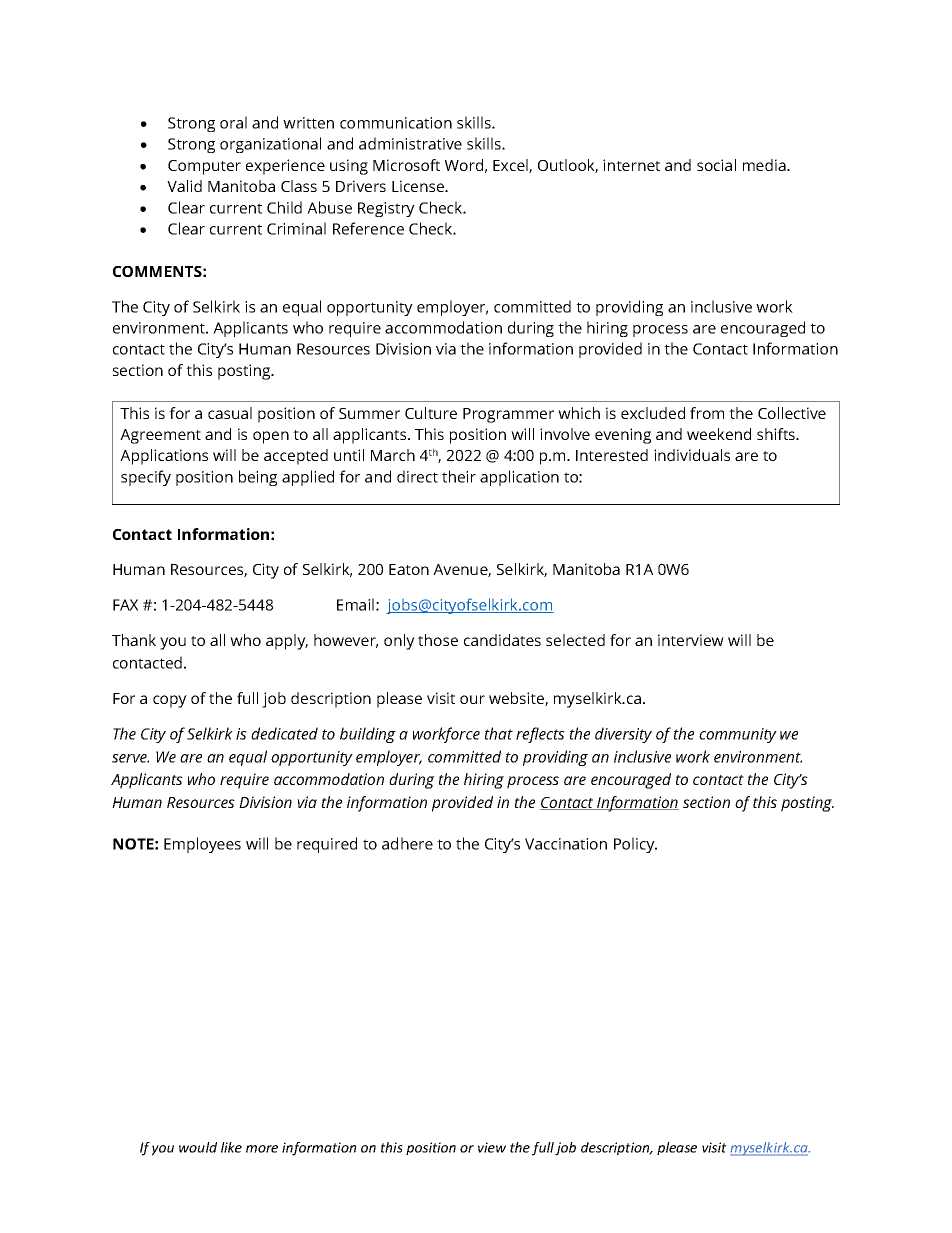  What do you see at coordinates (410, 143) in the screenshot?
I see `administrative` at bounding box center [410, 143].
